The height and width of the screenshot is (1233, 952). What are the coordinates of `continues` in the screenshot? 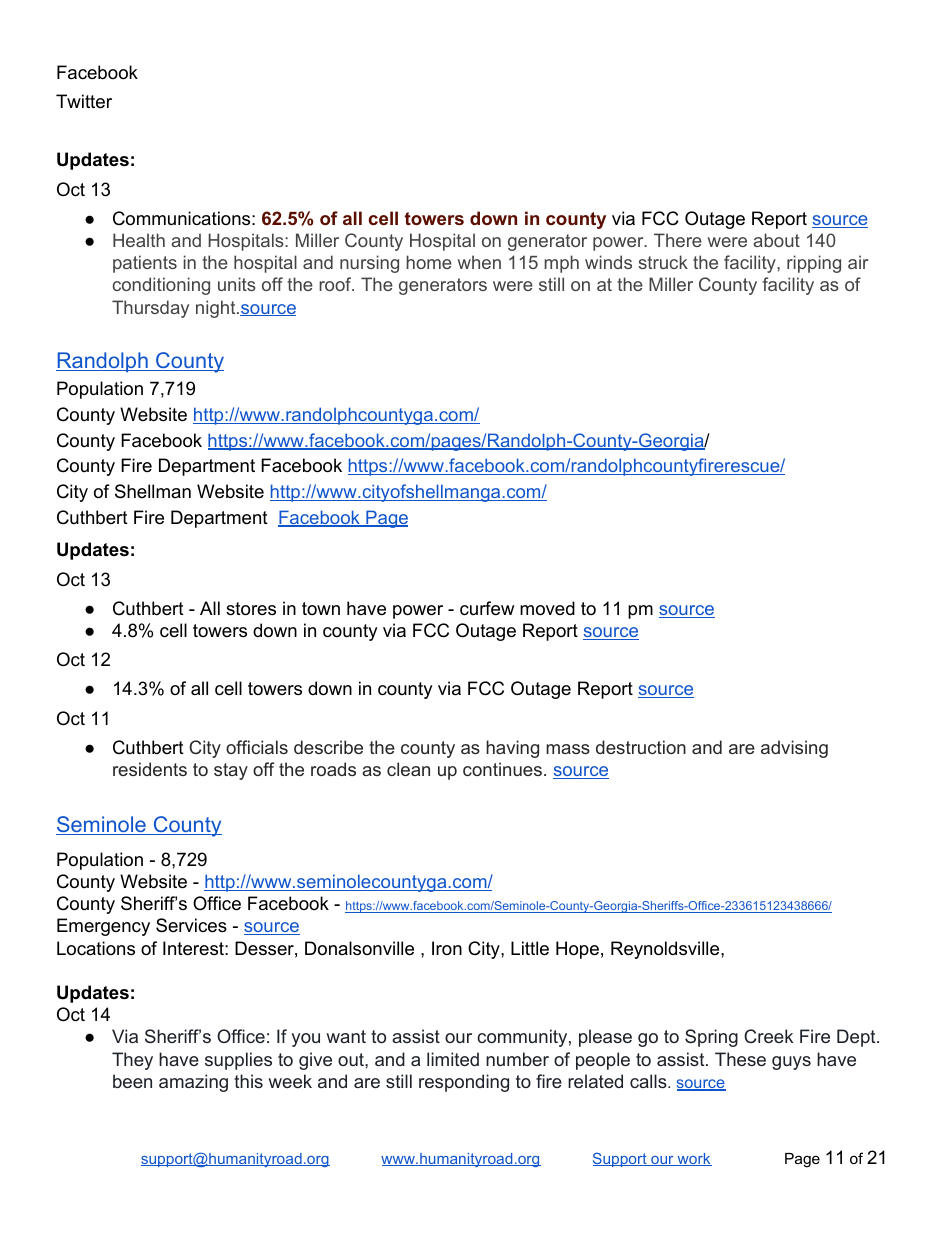 It's located at (502, 769).
